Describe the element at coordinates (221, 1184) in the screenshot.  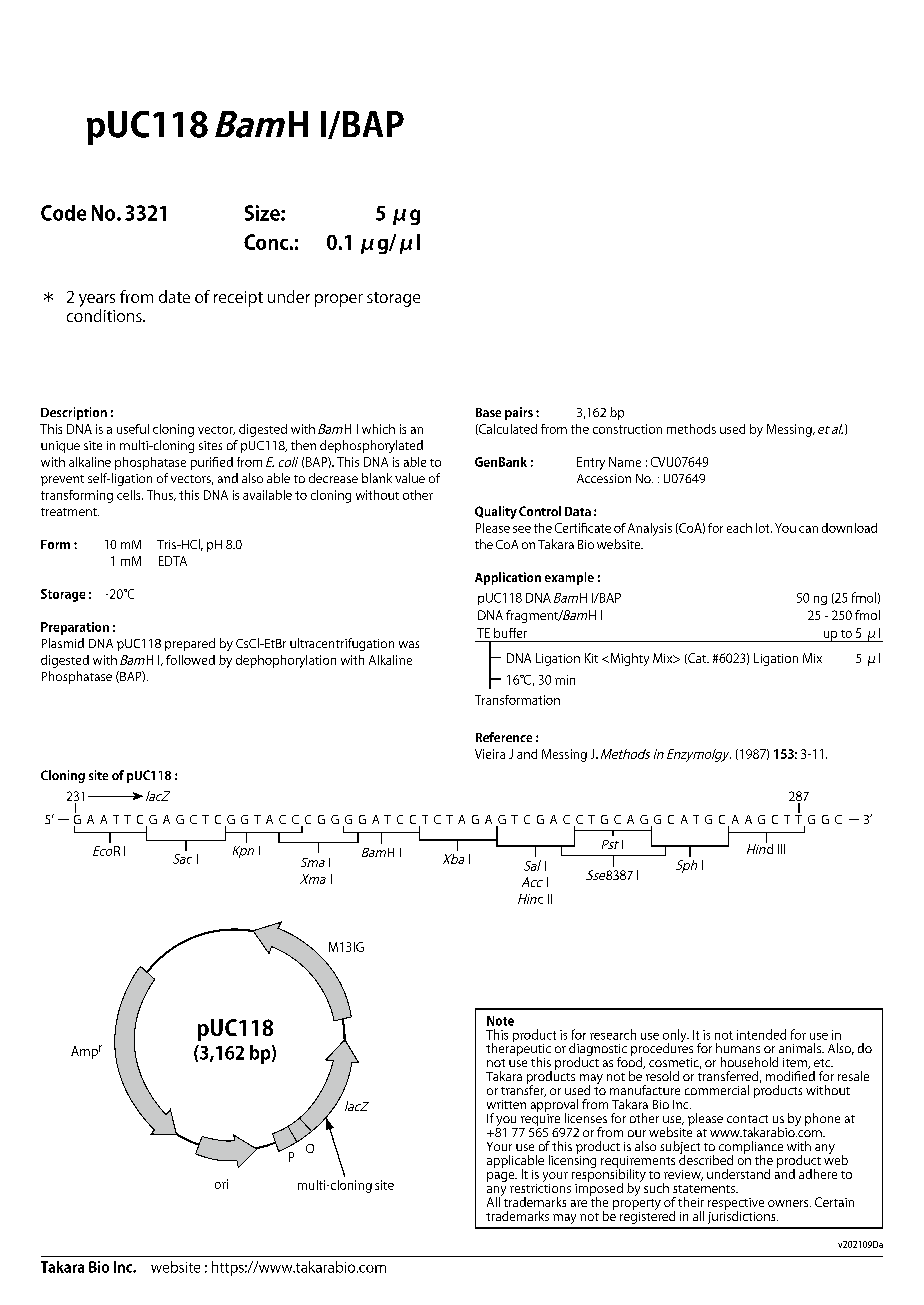
I see `ori` at that location.
